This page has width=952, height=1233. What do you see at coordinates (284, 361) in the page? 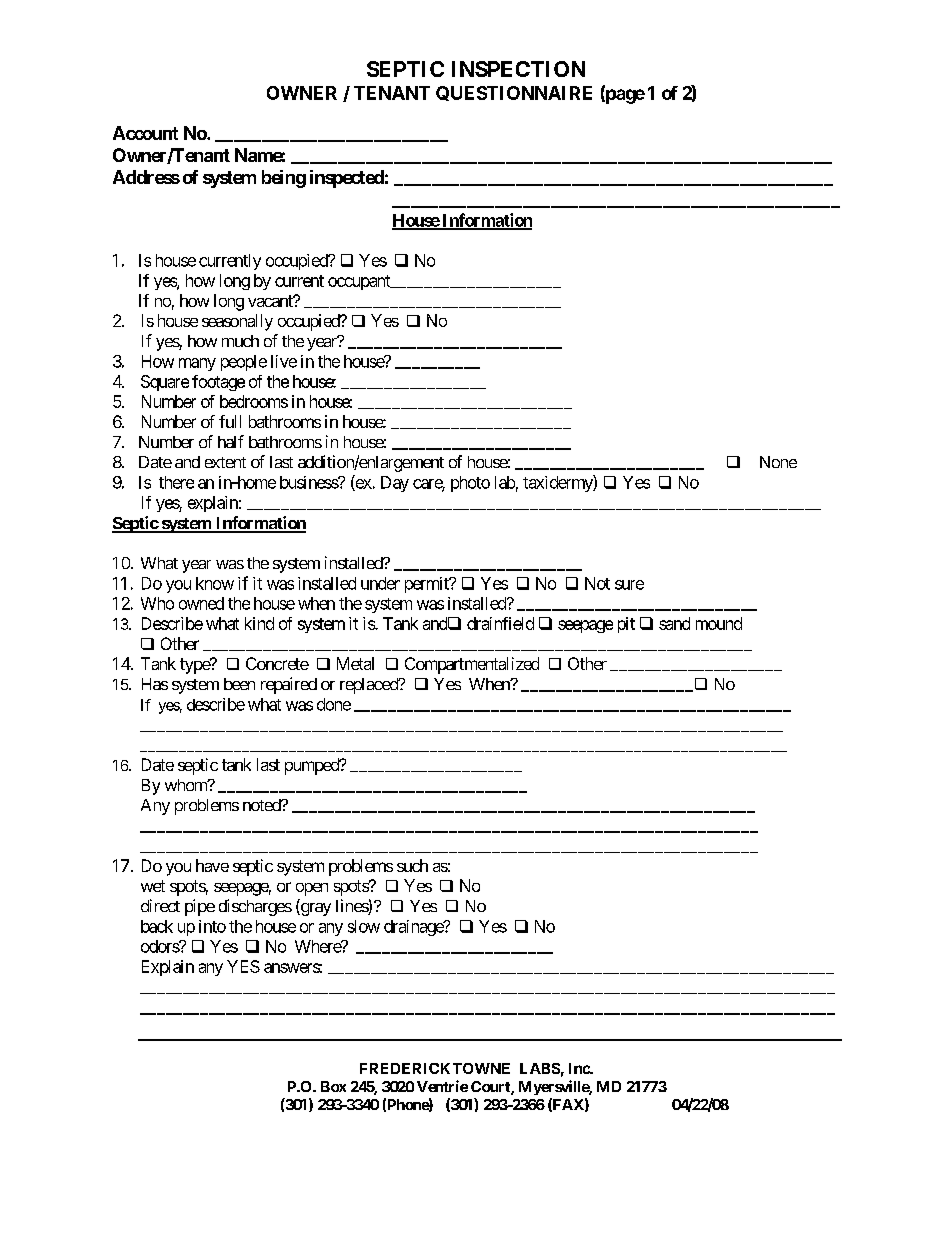
I see `live` at bounding box center [284, 361].
